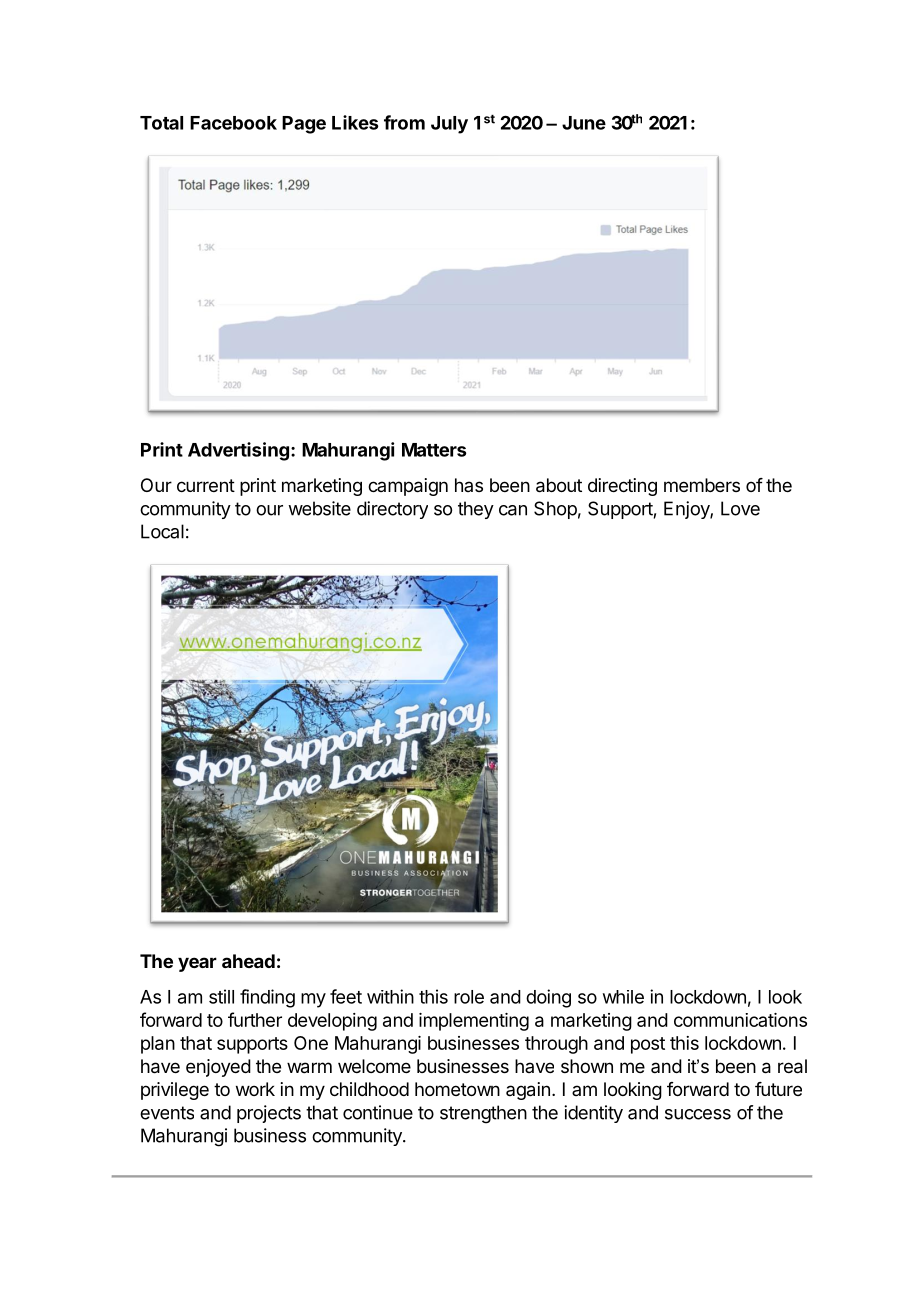 Image resolution: width=924 pixels, height=1308 pixels. Describe the element at coordinates (233, 123) in the screenshot. I see `Facebook` at that location.
